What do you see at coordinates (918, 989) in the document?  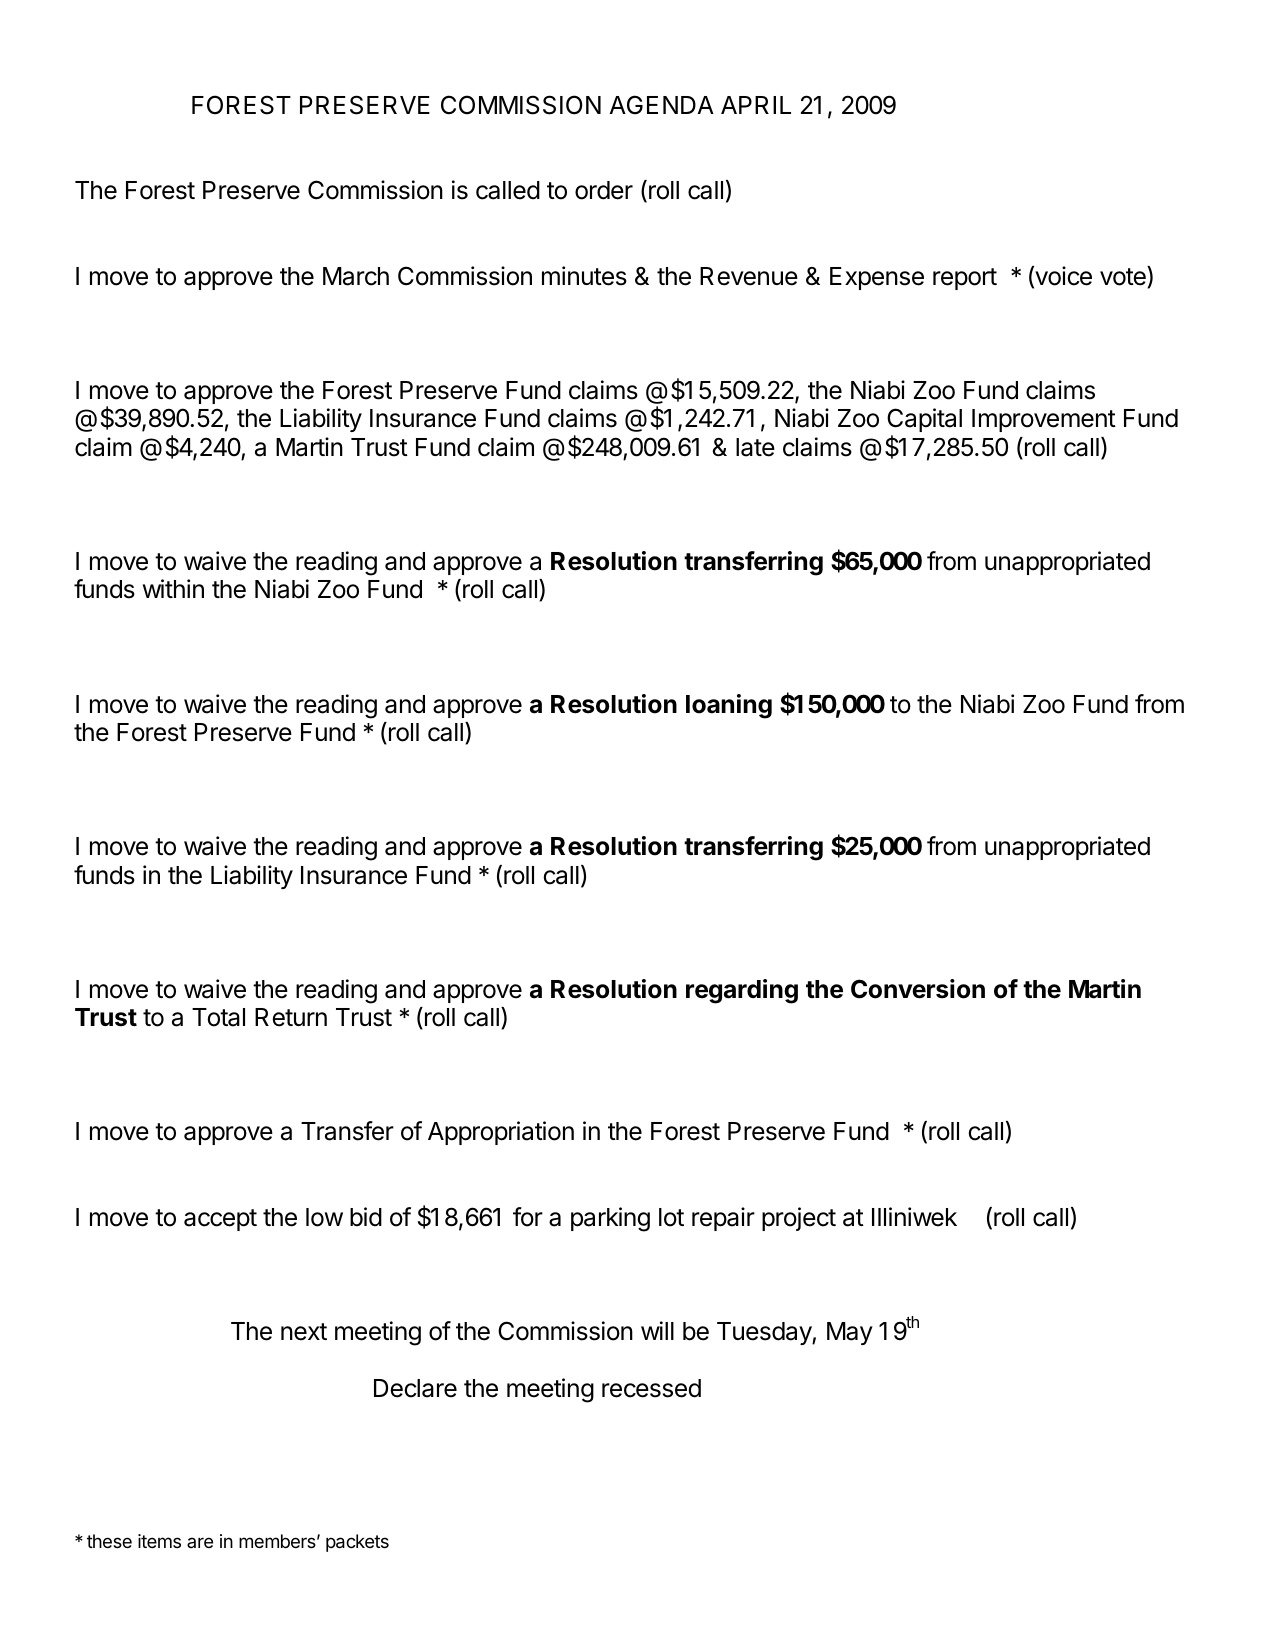 I see `Conversion` at bounding box center [918, 989].
